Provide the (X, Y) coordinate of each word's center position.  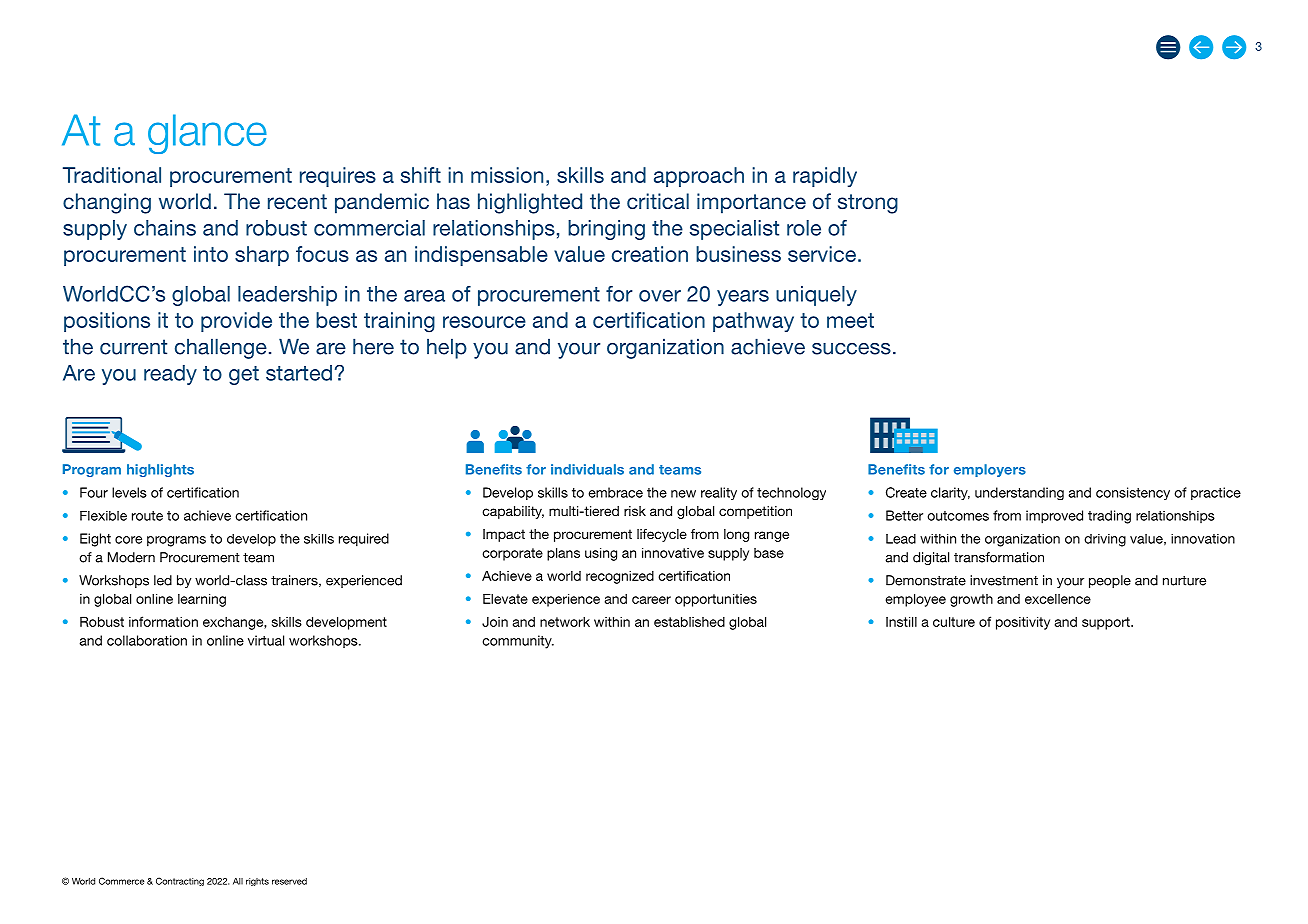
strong (868, 204)
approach (699, 177)
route (147, 516)
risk (635, 511)
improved (1054, 517)
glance (207, 134)
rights (257, 882)
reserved (289, 881)
